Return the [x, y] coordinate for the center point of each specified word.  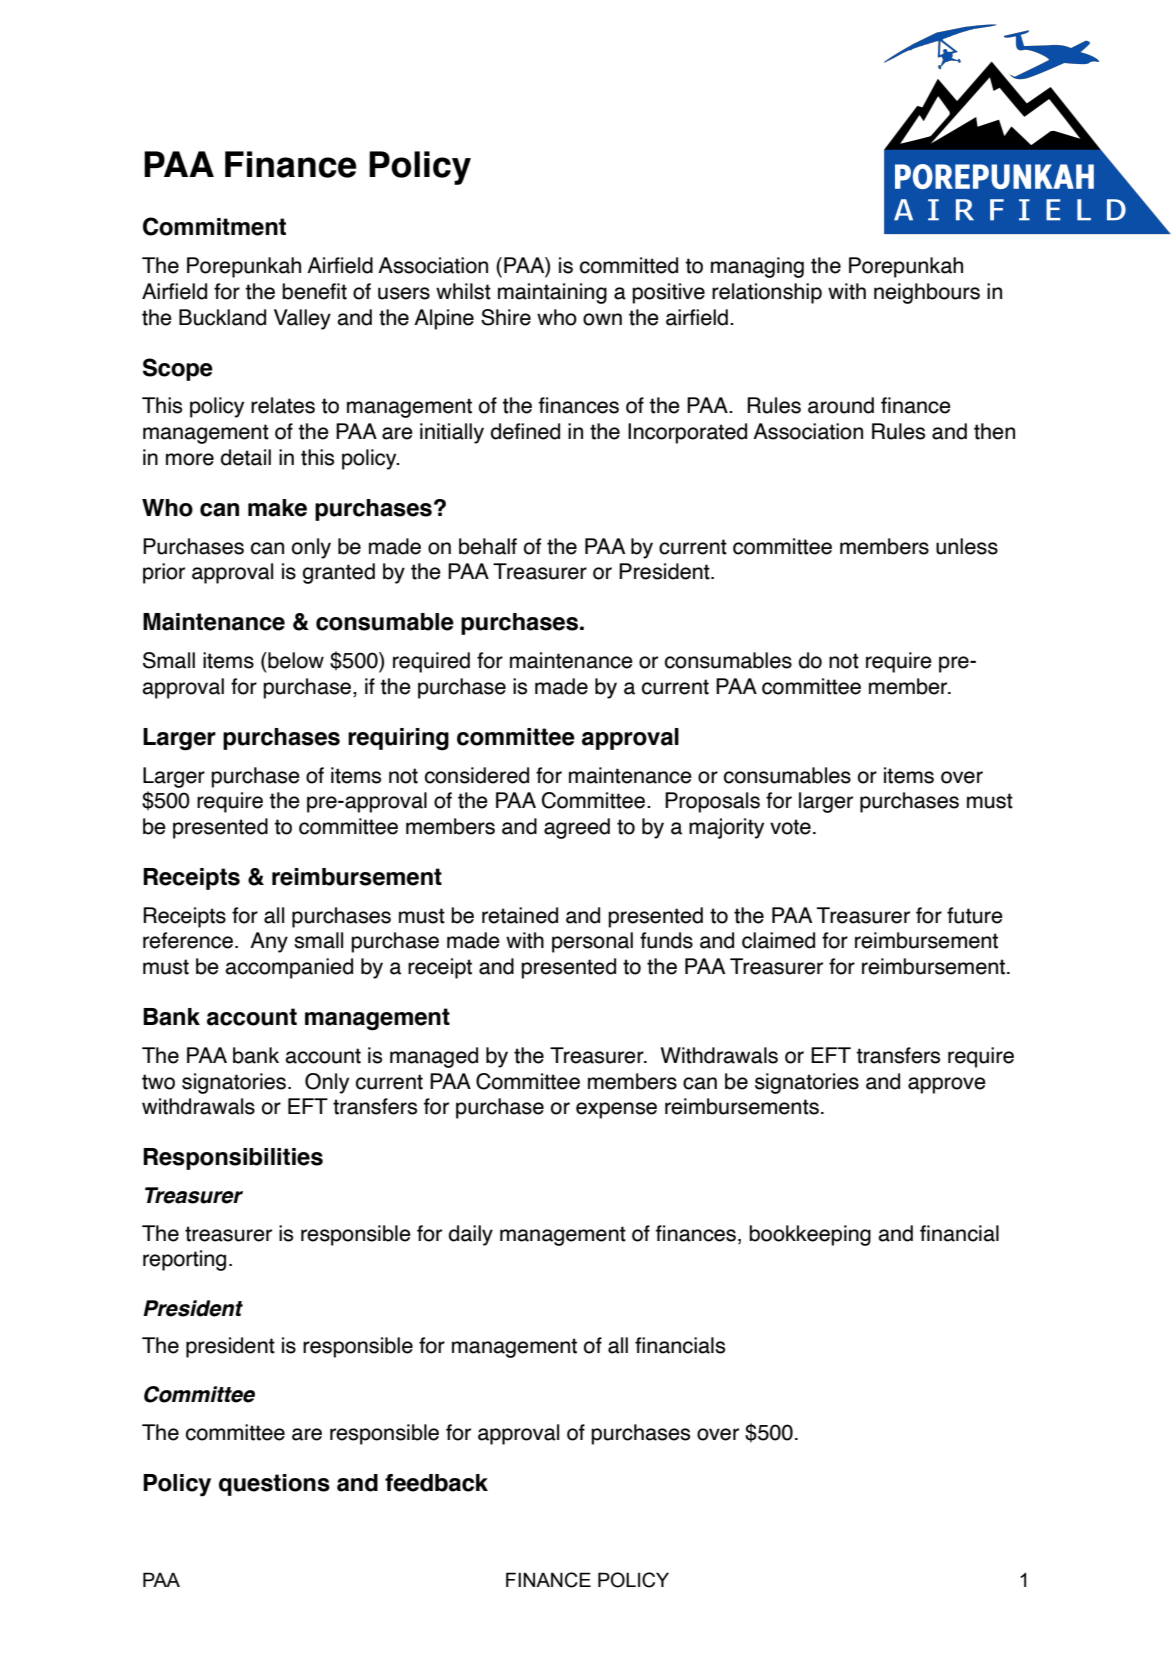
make [277, 508]
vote [790, 827]
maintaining [552, 293]
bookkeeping [810, 1235]
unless [967, 546]
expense [616, 1110]
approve [947, 1085]
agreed [577, 828]
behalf [488, 546]
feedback [436, 1483]
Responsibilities [233, 1159]
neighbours [927, 293]
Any [269, 942]
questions [274, 1485]
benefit [314, 291]
